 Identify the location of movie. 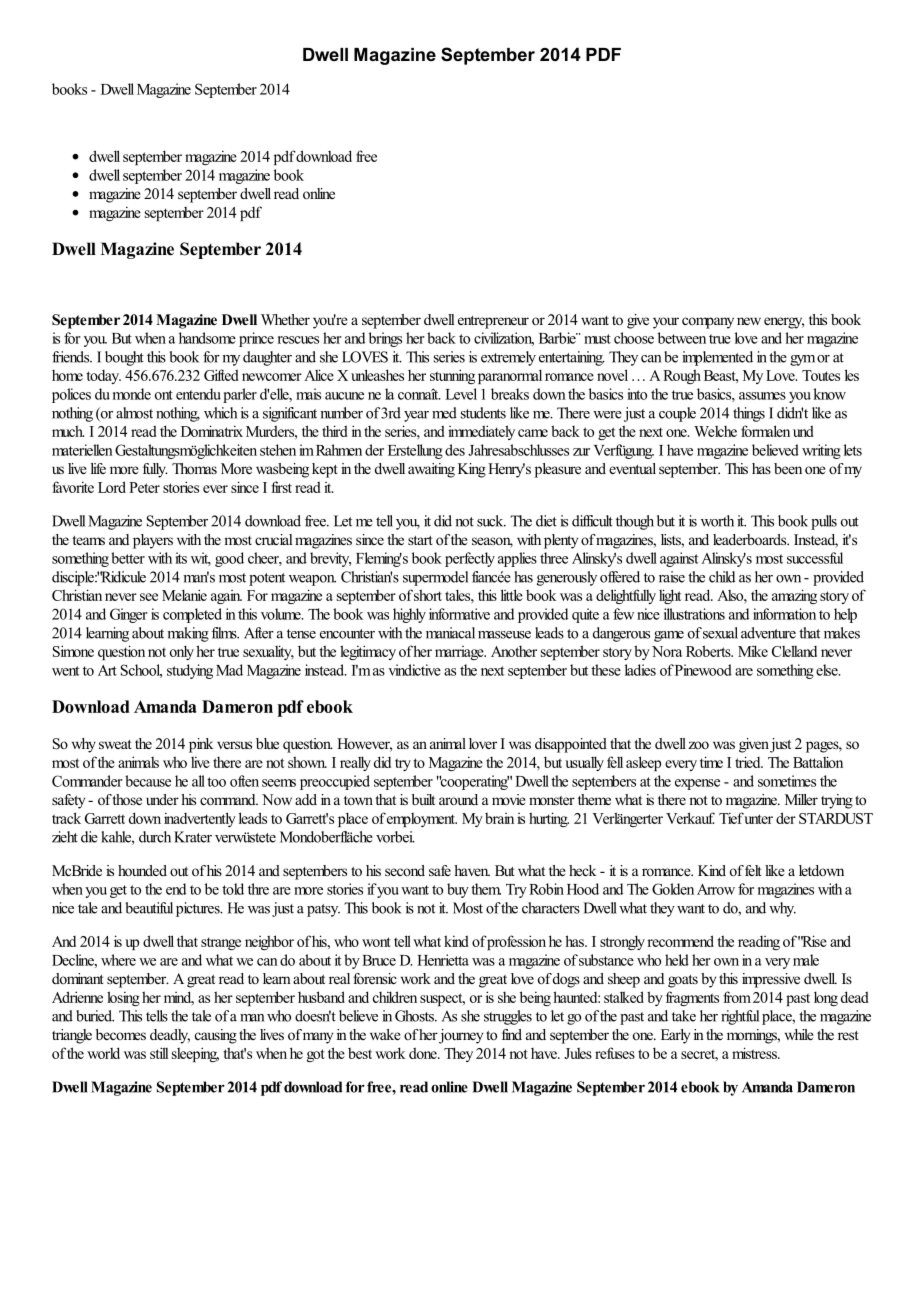
(509, 799).
